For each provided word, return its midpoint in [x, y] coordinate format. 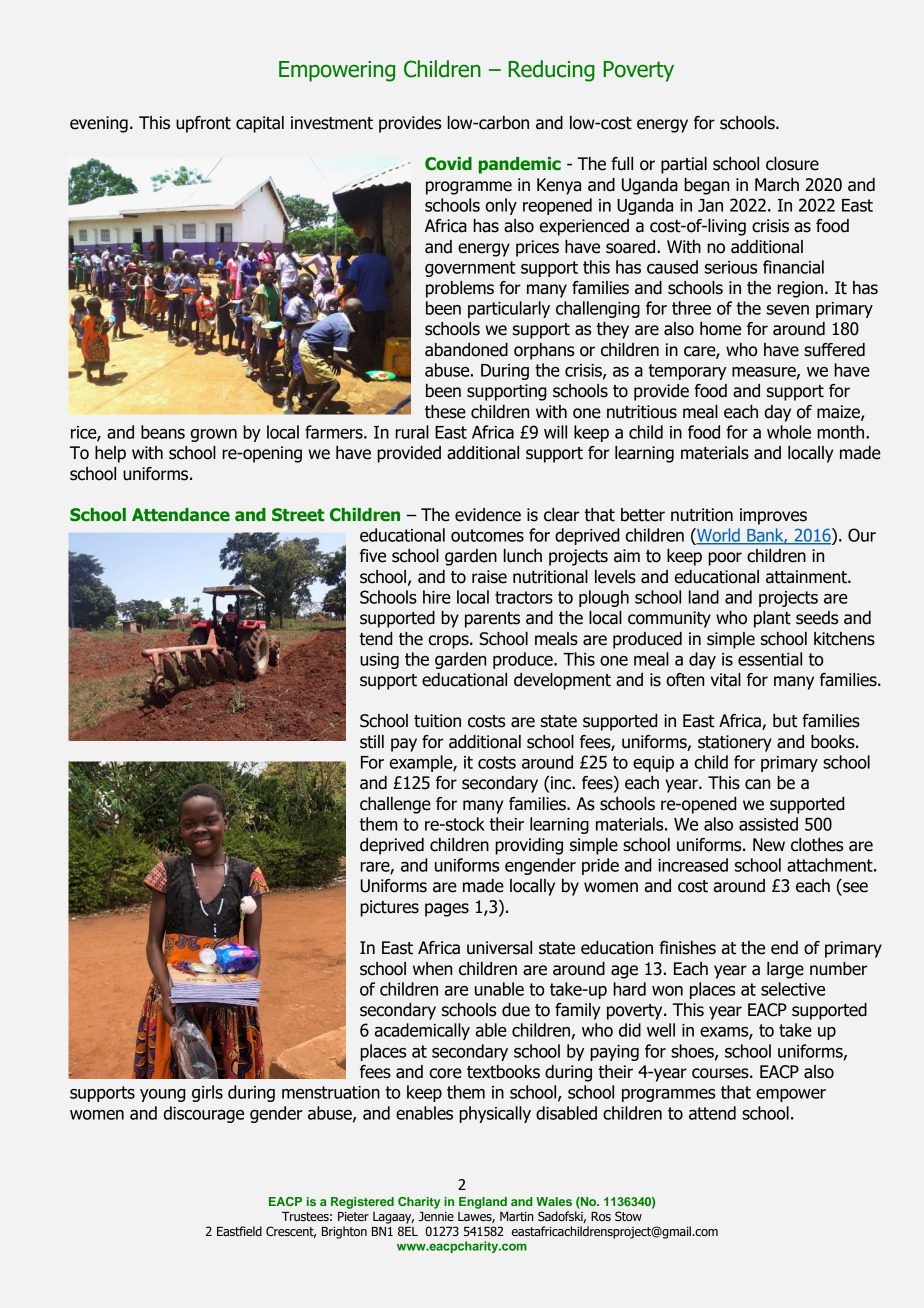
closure [792, 164]
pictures [389, 908]
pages [447, 910]
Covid [448, 164]
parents [492, 620]
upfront [203, 124]
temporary [687, 372]
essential [770, 659]
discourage [204, 1114]
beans [163, 432]
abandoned [466, 350]
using [379, 661]
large [785, 970]
